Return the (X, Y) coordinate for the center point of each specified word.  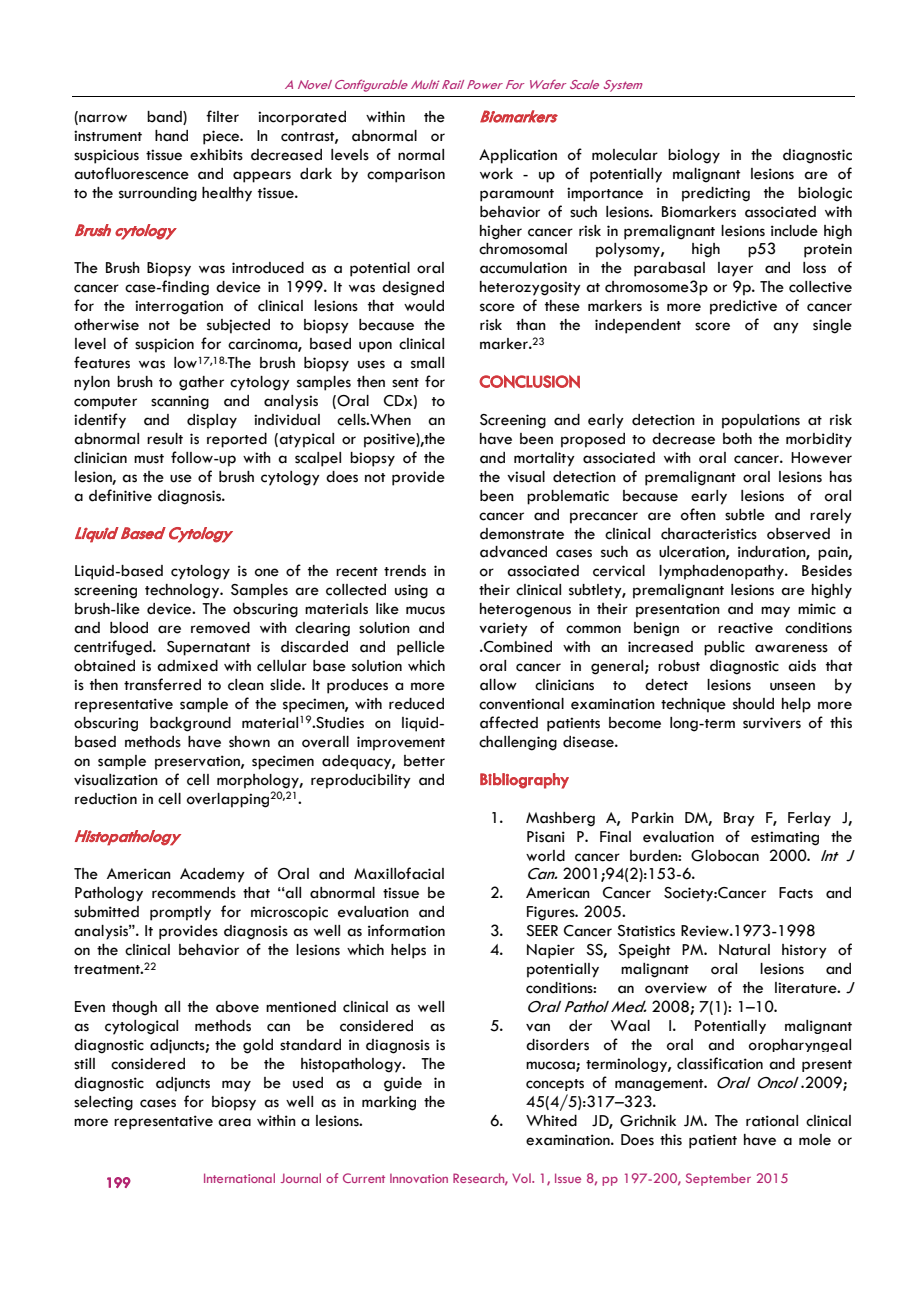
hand (171, 136)
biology (694, 156)
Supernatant (209, 648)
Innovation (419, 1178)
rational (772, 1121)
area (234, 1122)
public (724, 648)
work (496, 174)
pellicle (421, 648)
